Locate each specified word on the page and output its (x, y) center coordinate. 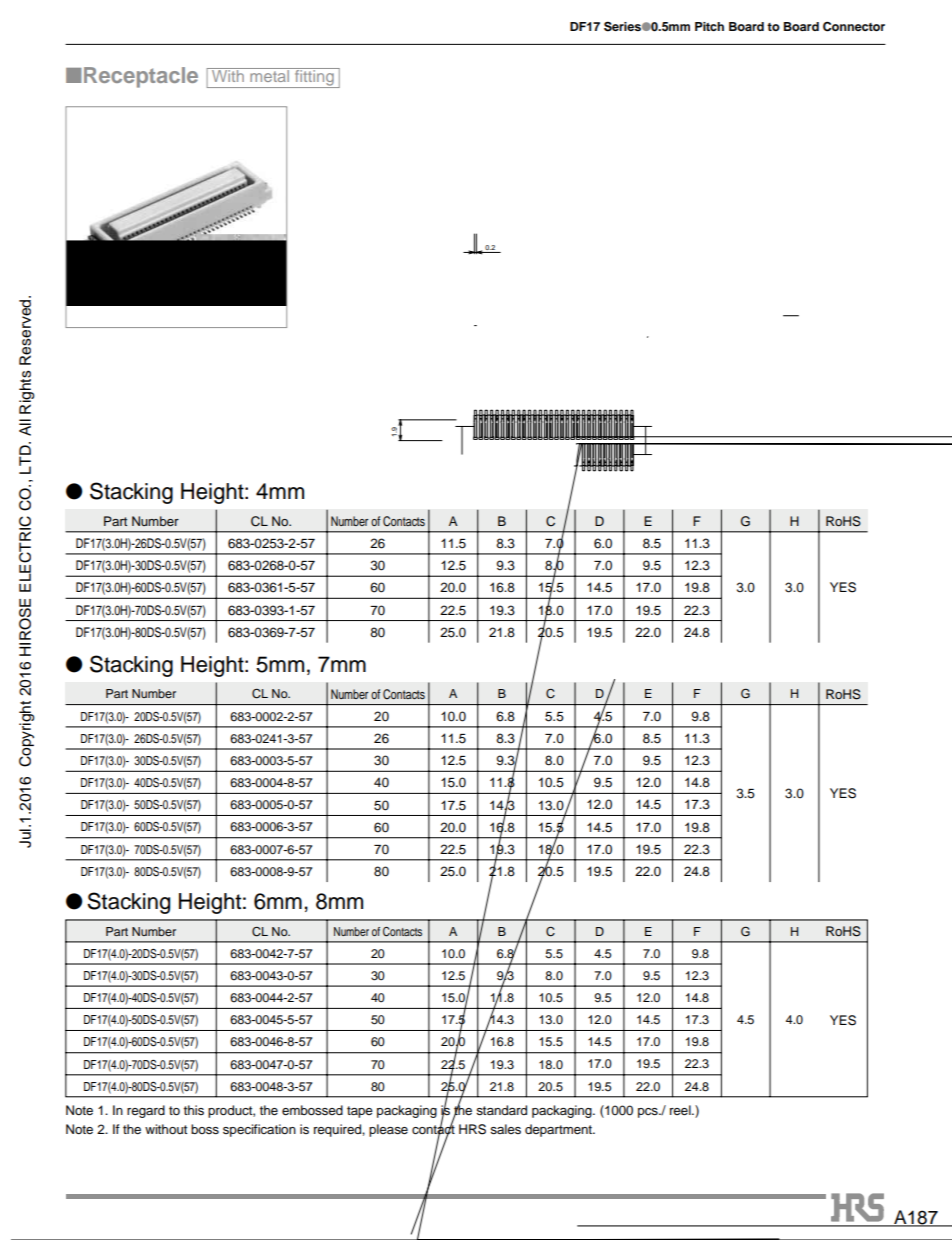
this (194, 1110)
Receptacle (141, 77)
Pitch (709, 26)
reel (681, 1110)
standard (501, 1110)
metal (270, 75)
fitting (314, 78)
